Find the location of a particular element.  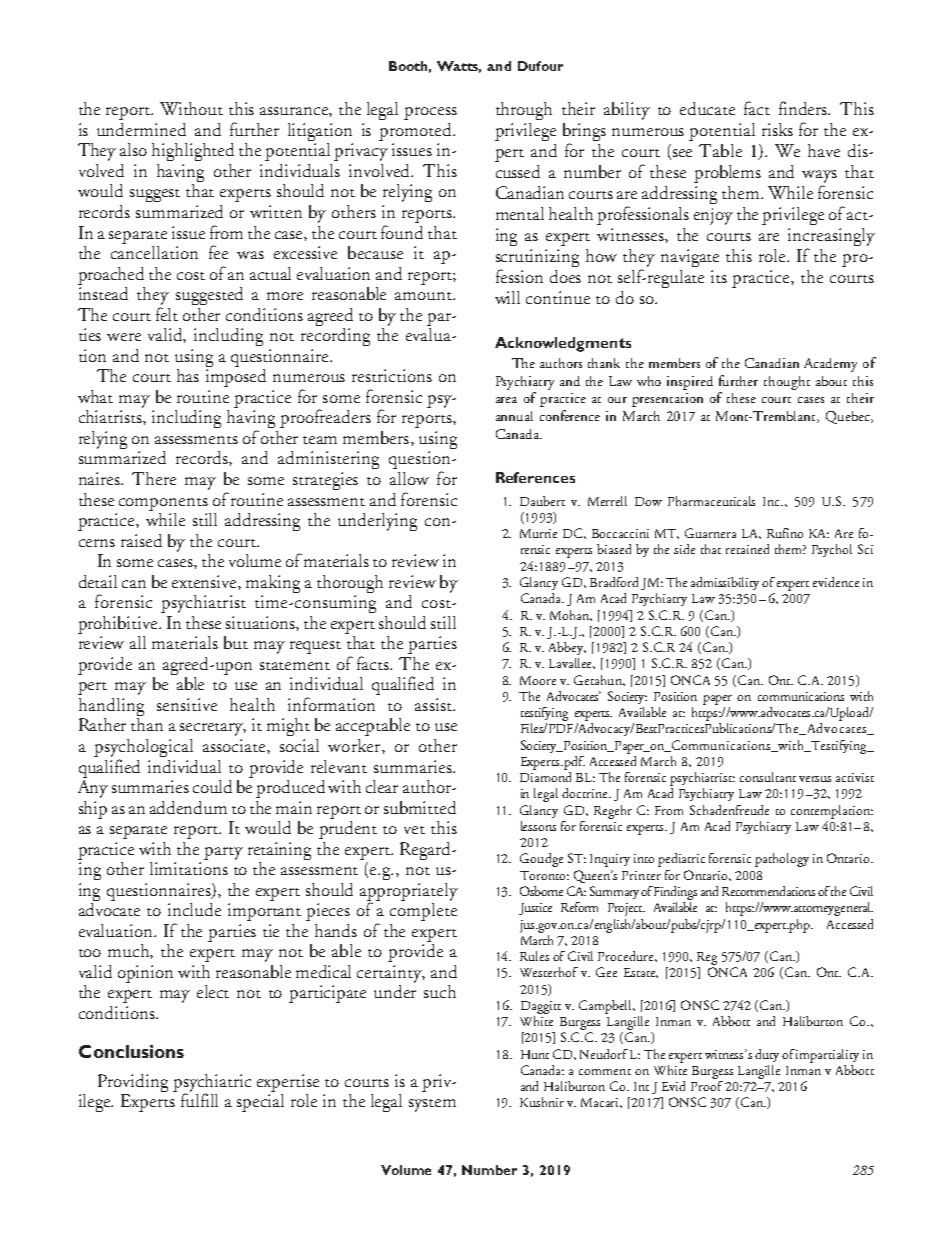

area is located at coordinates (506, 400).
